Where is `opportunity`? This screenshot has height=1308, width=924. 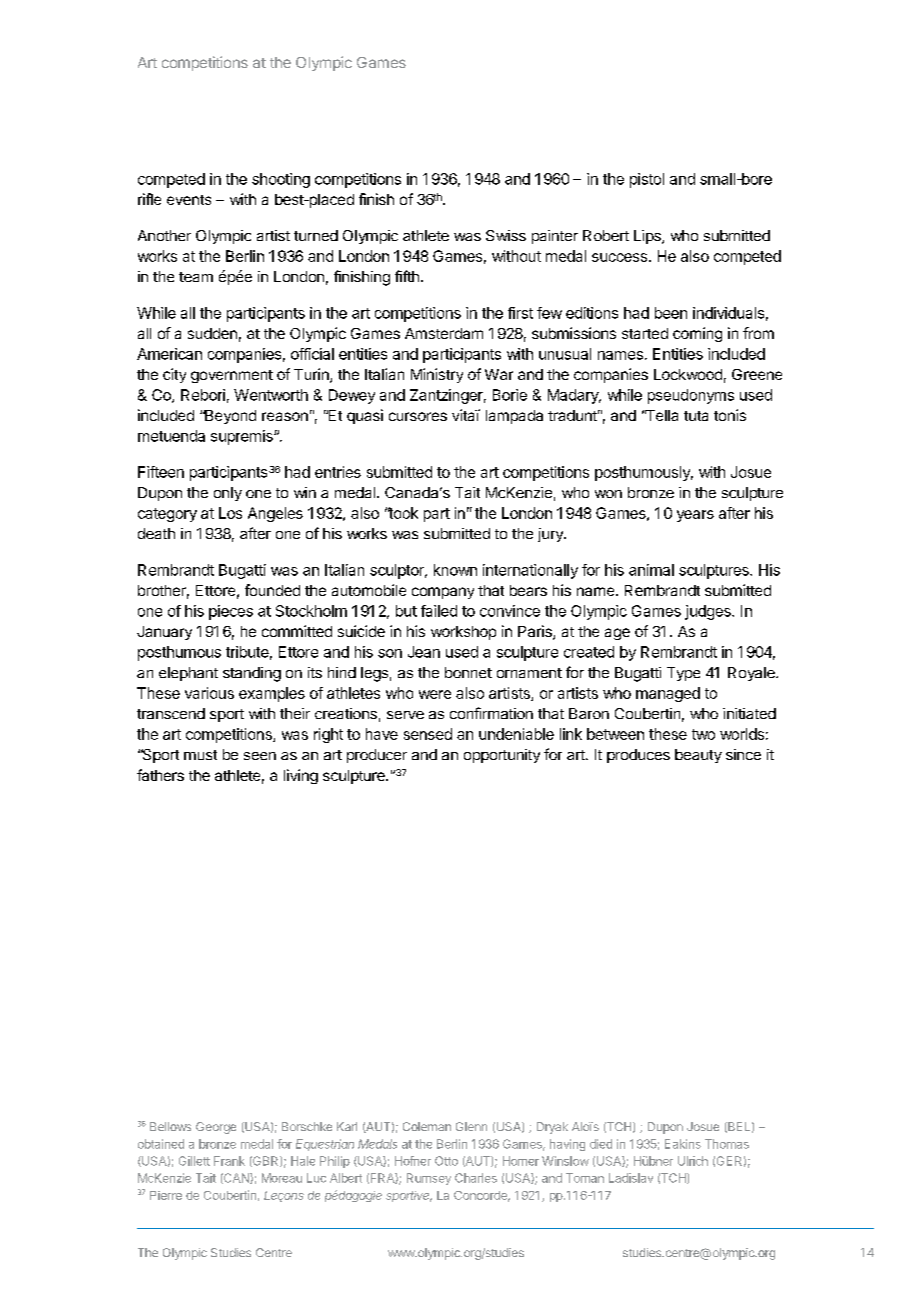
opportunity is located at coordinates (502, 756).
